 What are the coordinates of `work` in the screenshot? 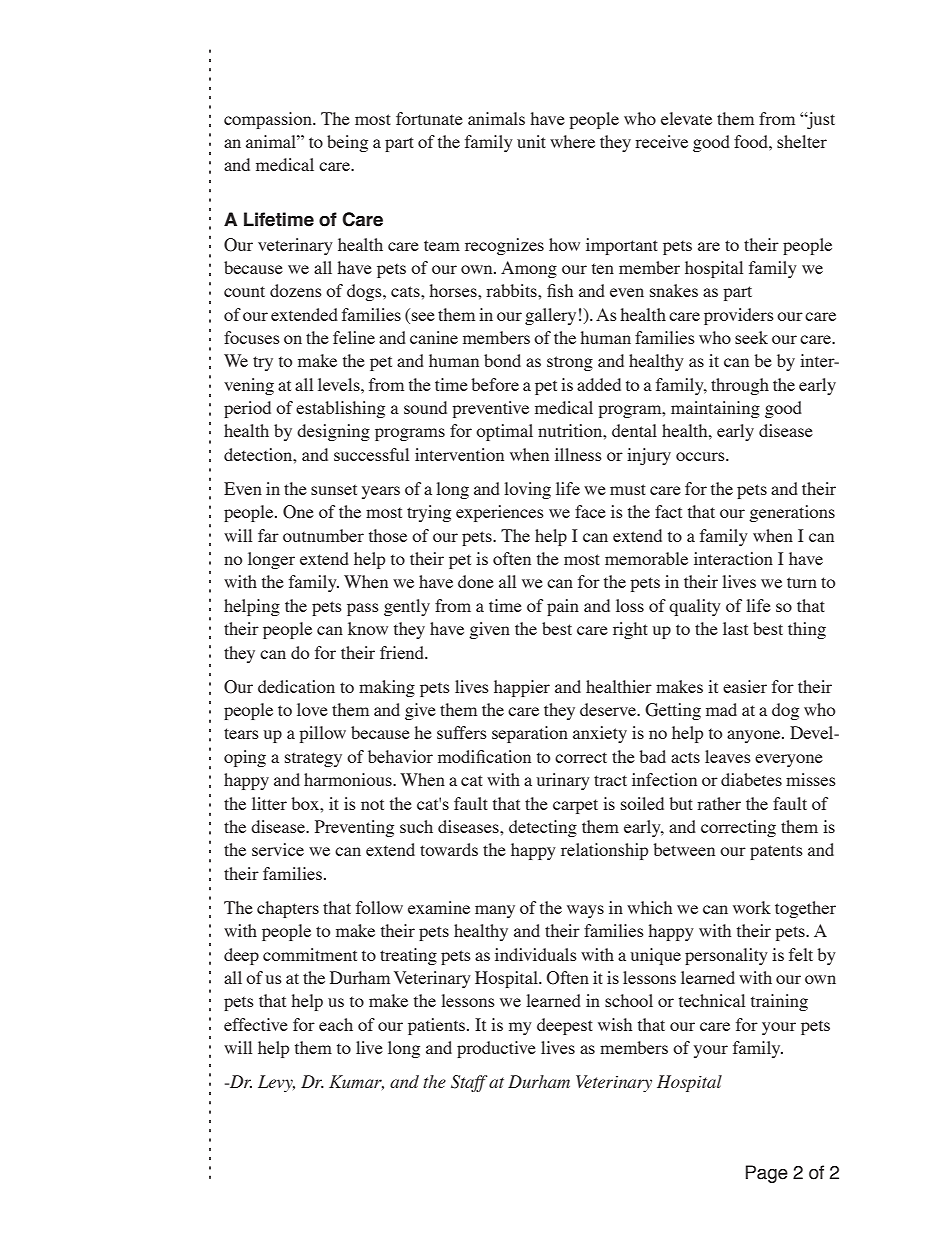 It's located at (752, 907).
